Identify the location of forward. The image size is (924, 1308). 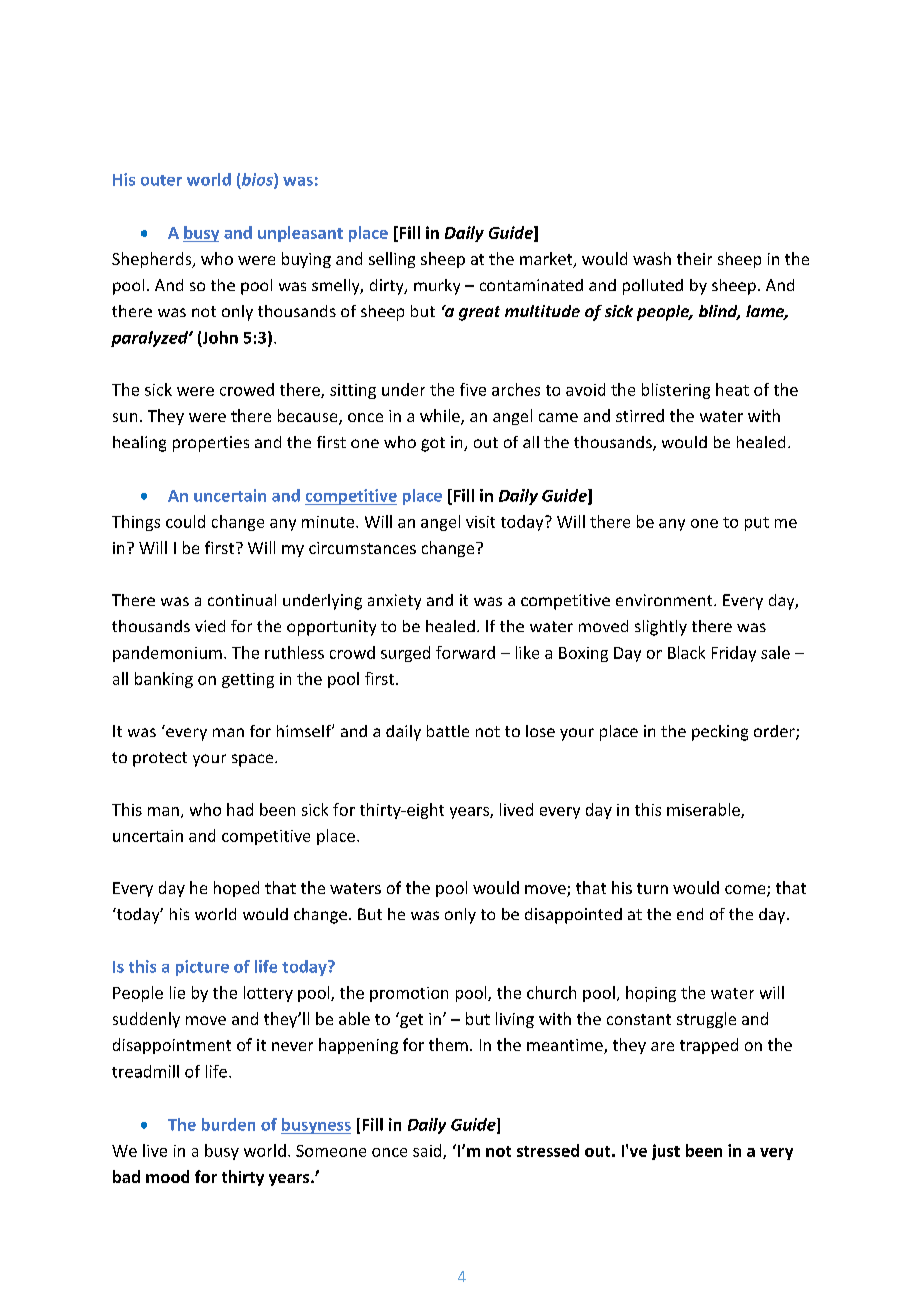
(465, 652).
